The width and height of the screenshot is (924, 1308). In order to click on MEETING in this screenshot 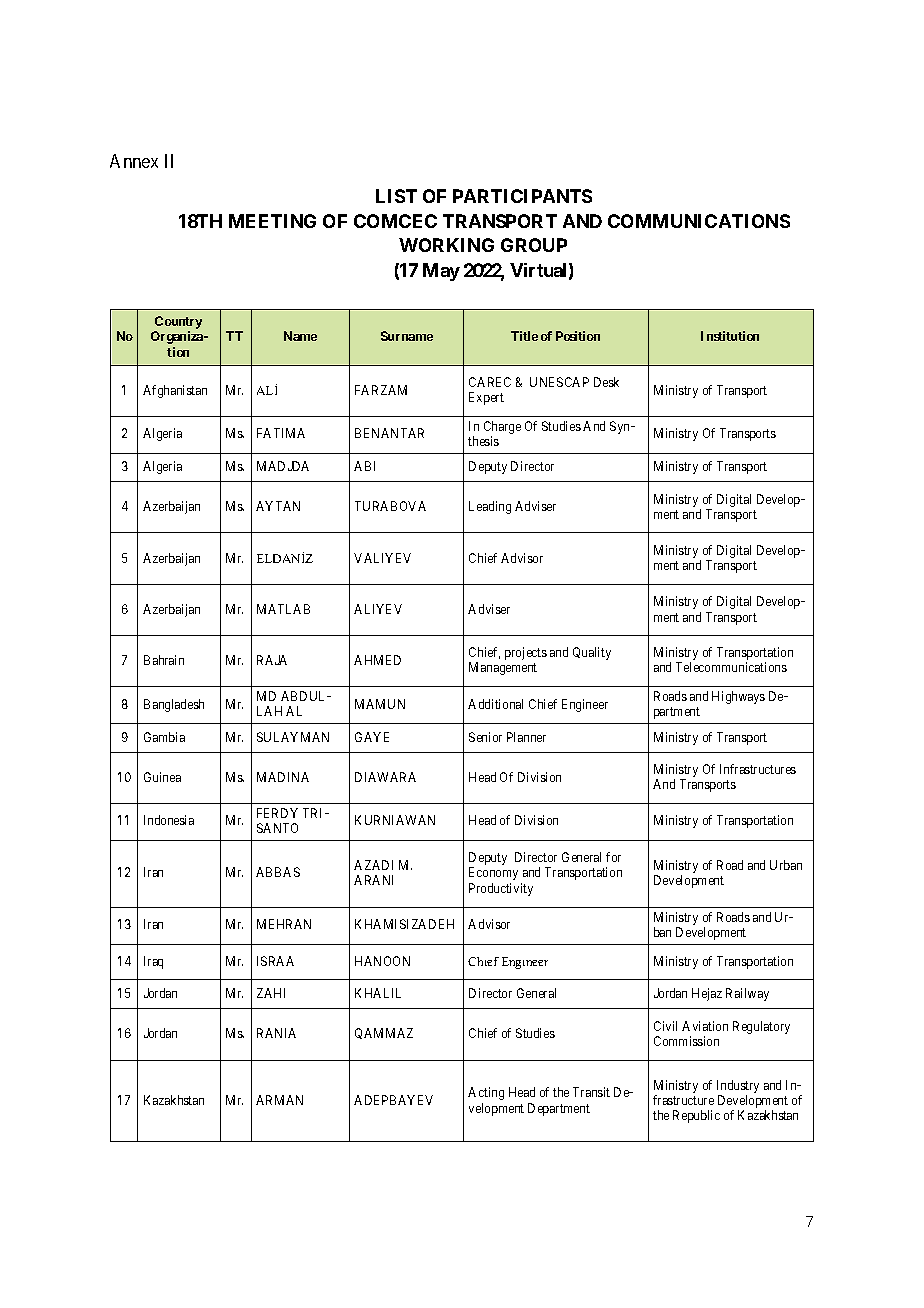, I will do `click(272, 221)`.
